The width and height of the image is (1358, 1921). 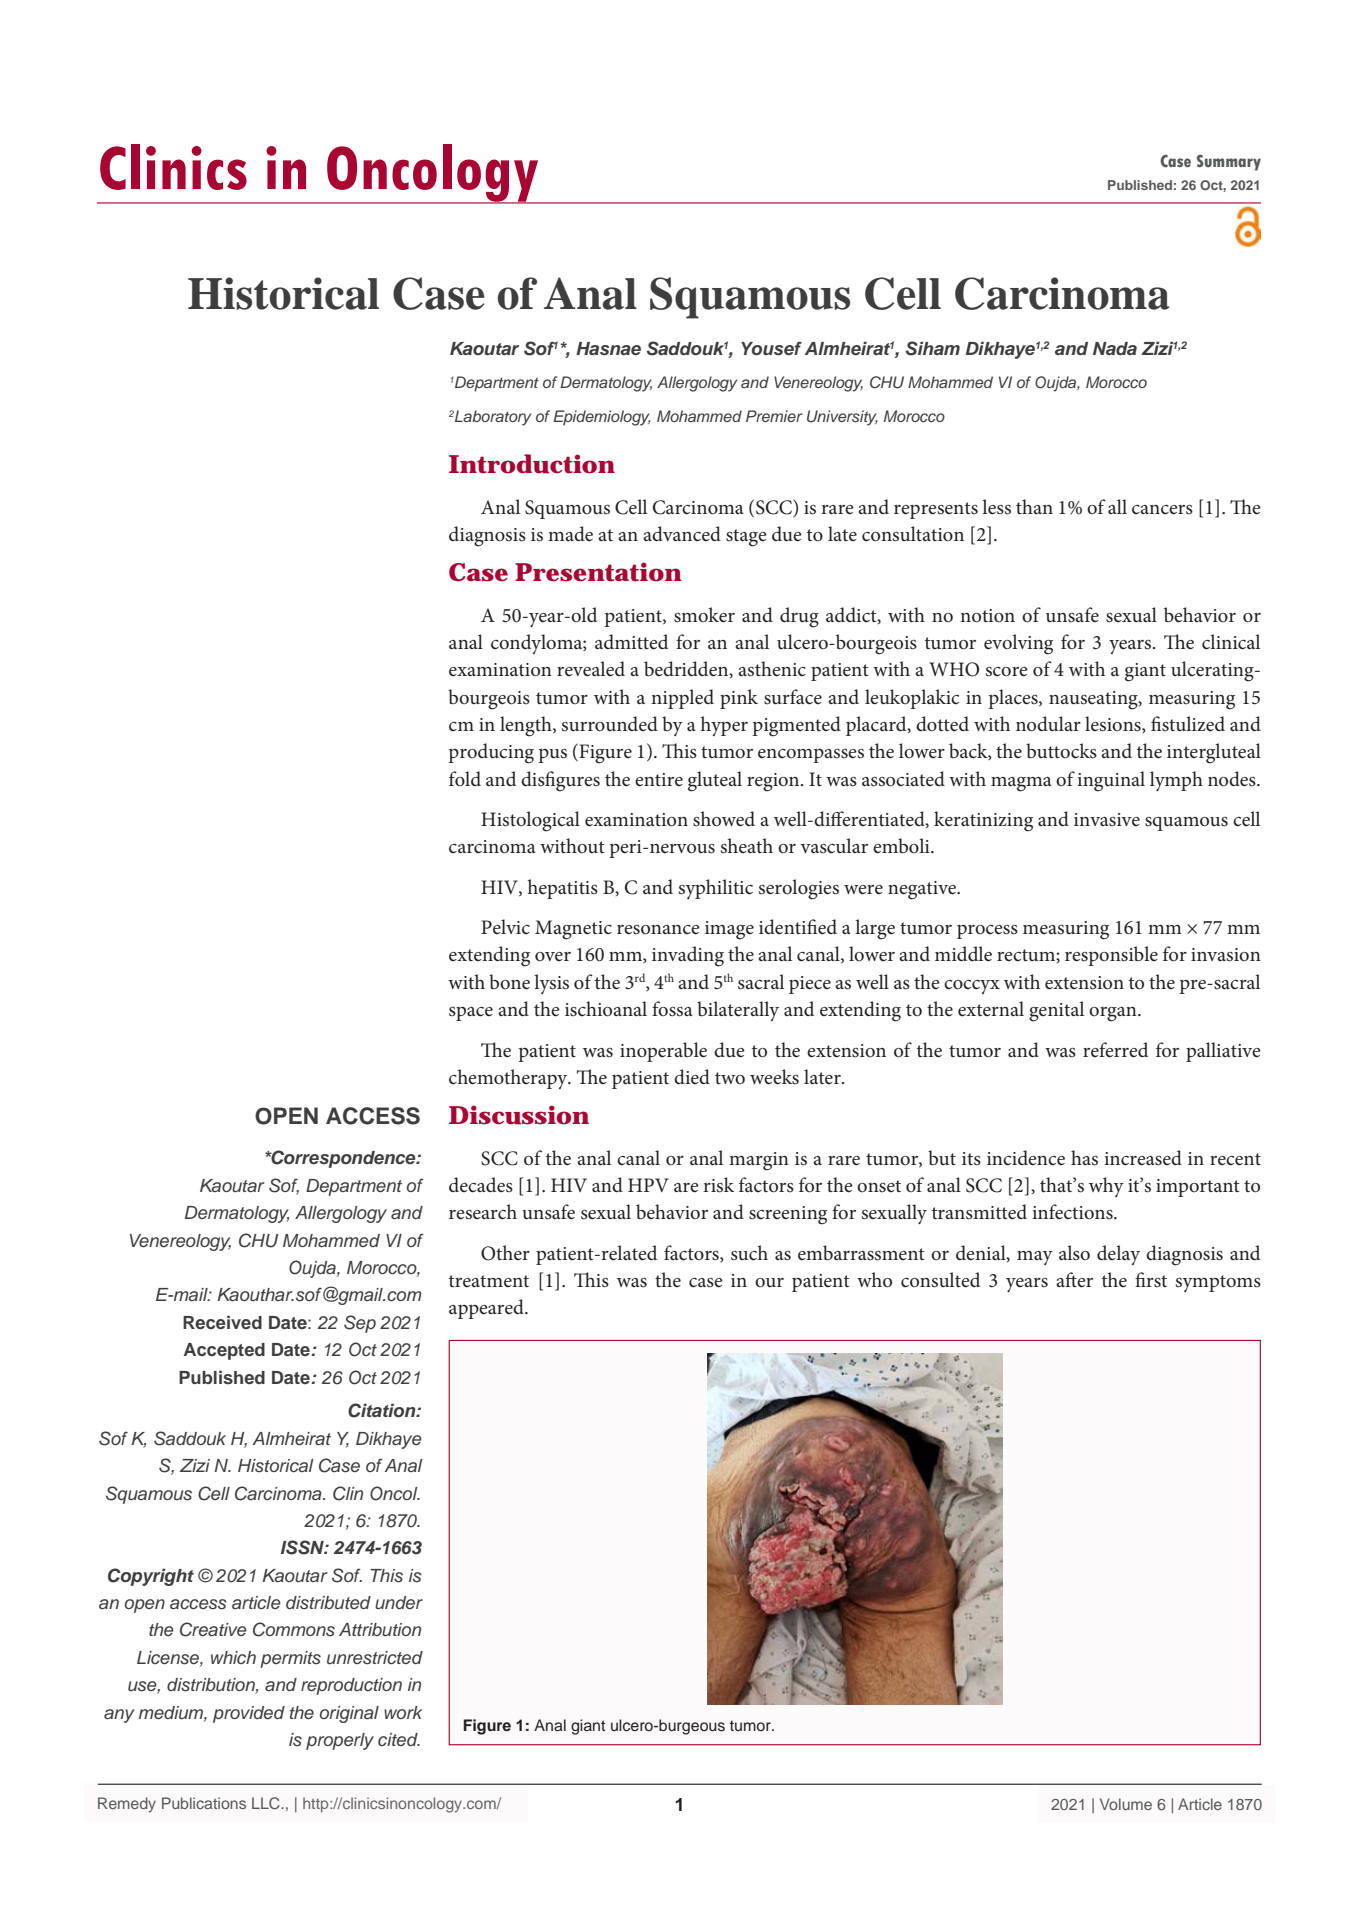 What do you see at coordinates (249, 1714) in the image?
I see `provided` at bounding box center [249, 1714].
